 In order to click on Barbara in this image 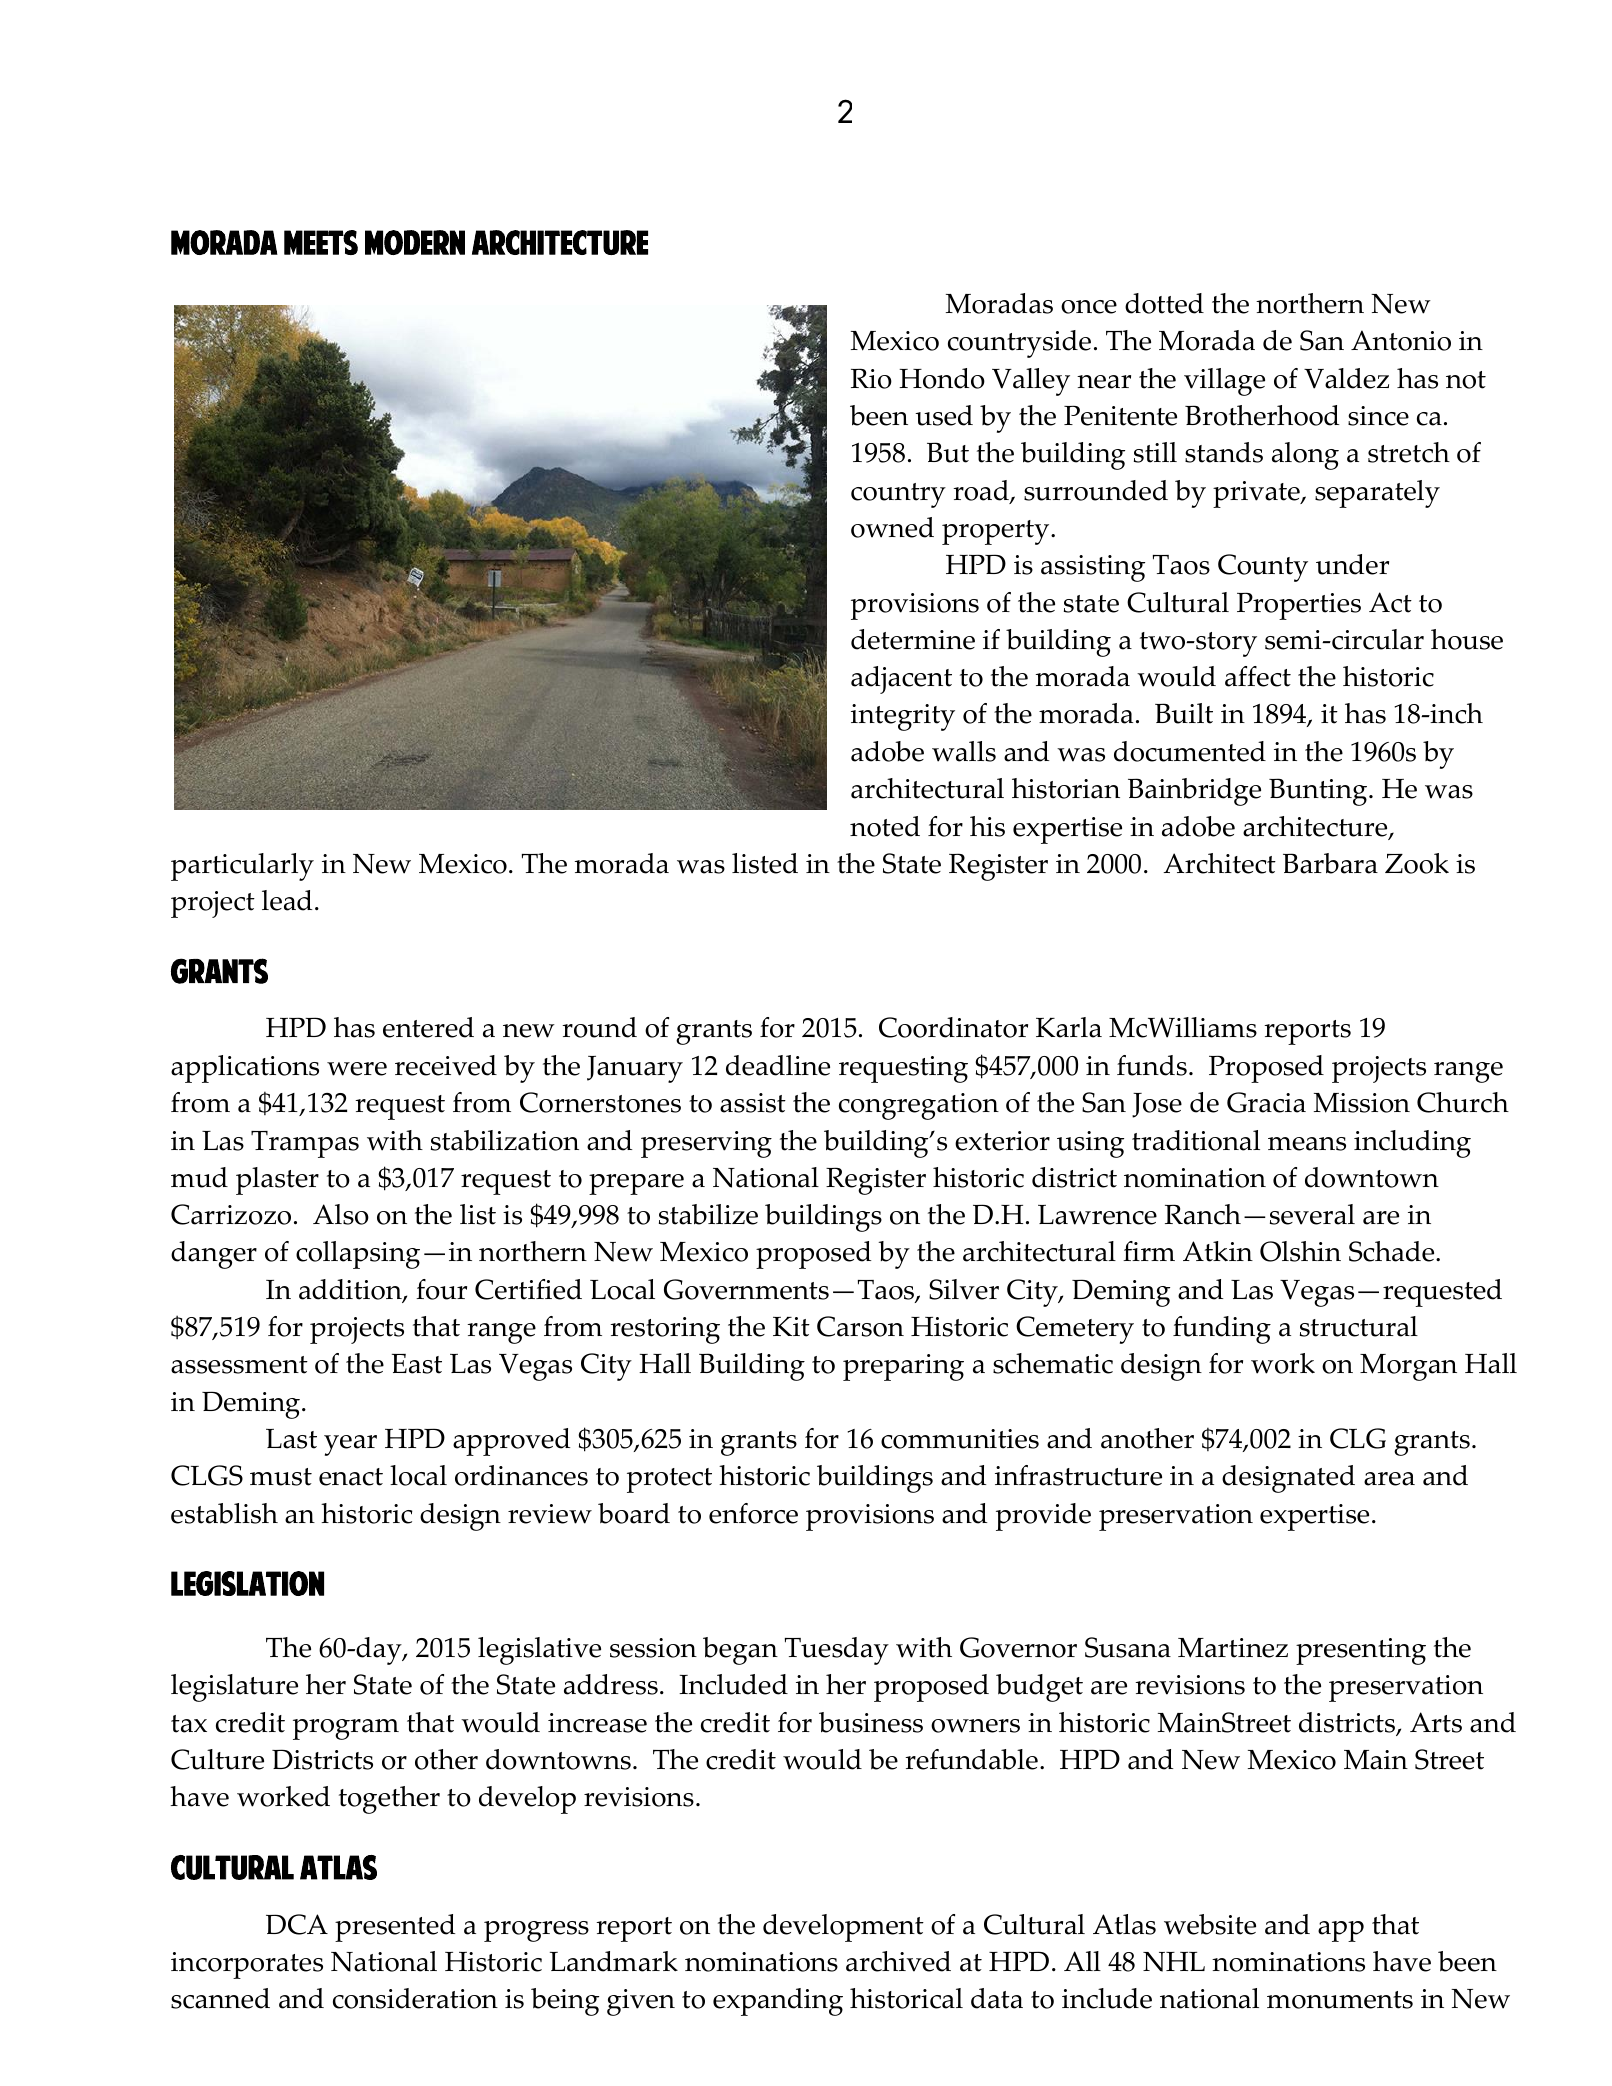, I will do `click(1330, 863)`.
